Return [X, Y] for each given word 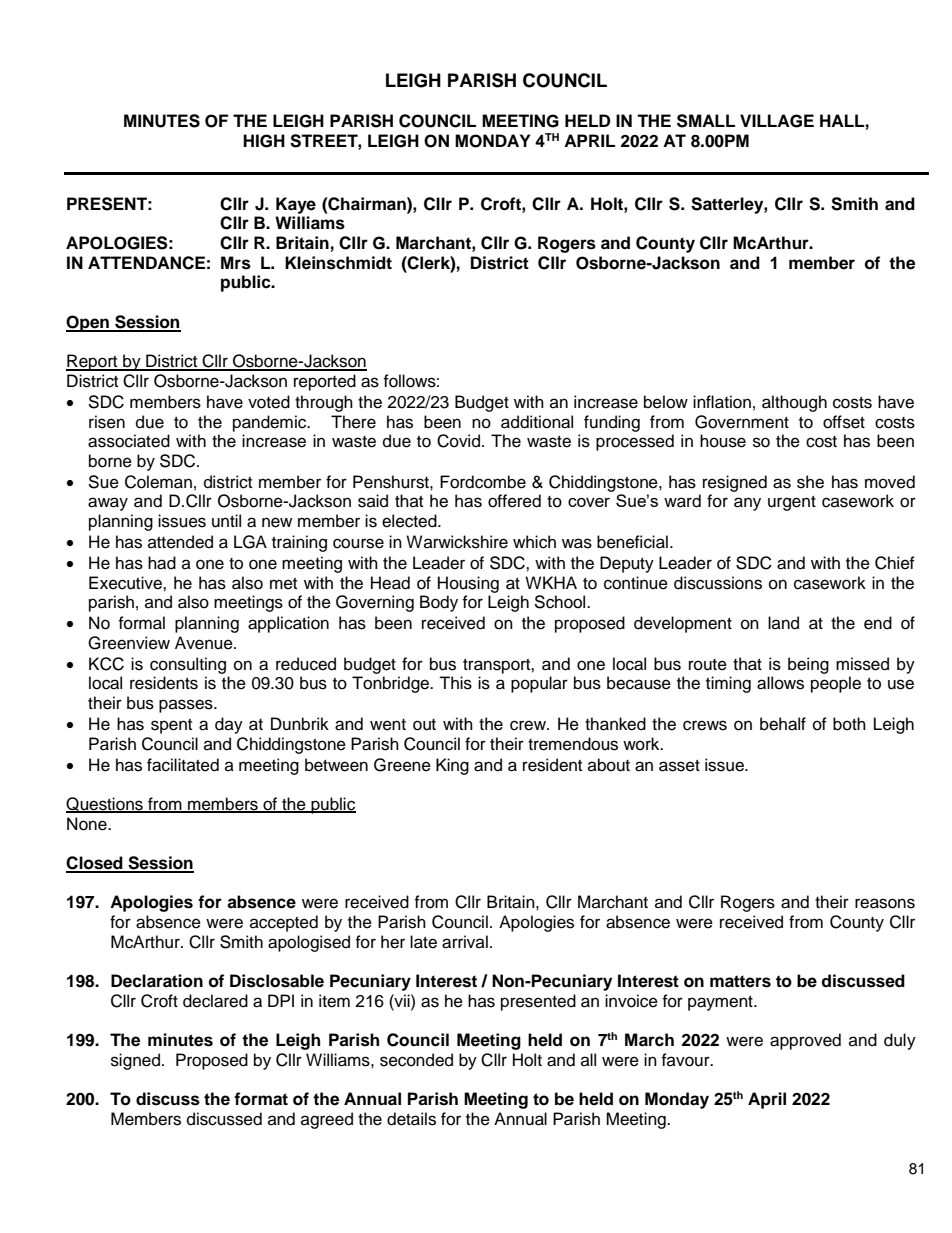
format [261, 1099]
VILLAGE [777, 121]
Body [439, 603]
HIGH [264, 141]
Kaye [296, 205]
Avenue [205, 643]
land [783, 623]
